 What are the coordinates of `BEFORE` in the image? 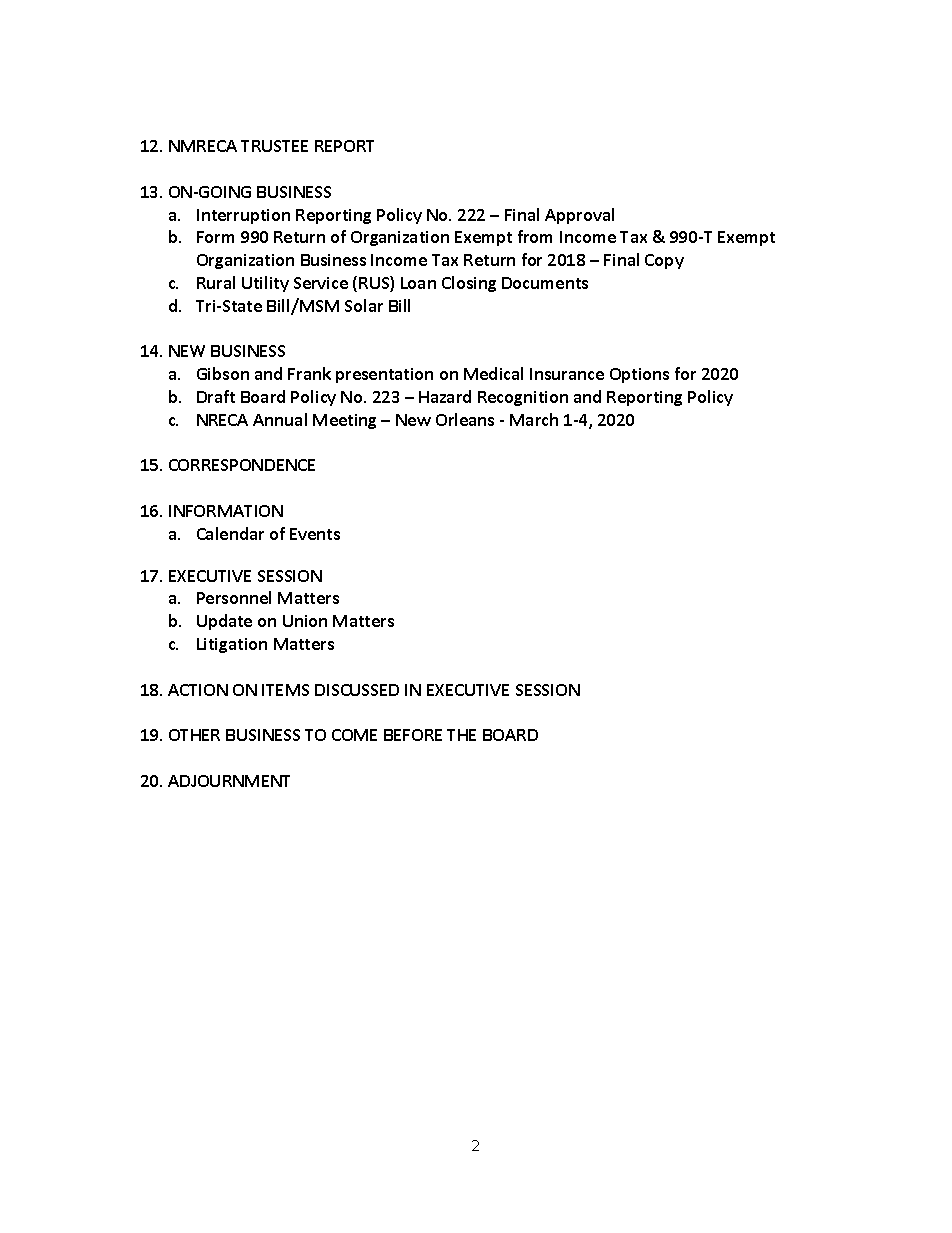 It's located at (413, 735).
